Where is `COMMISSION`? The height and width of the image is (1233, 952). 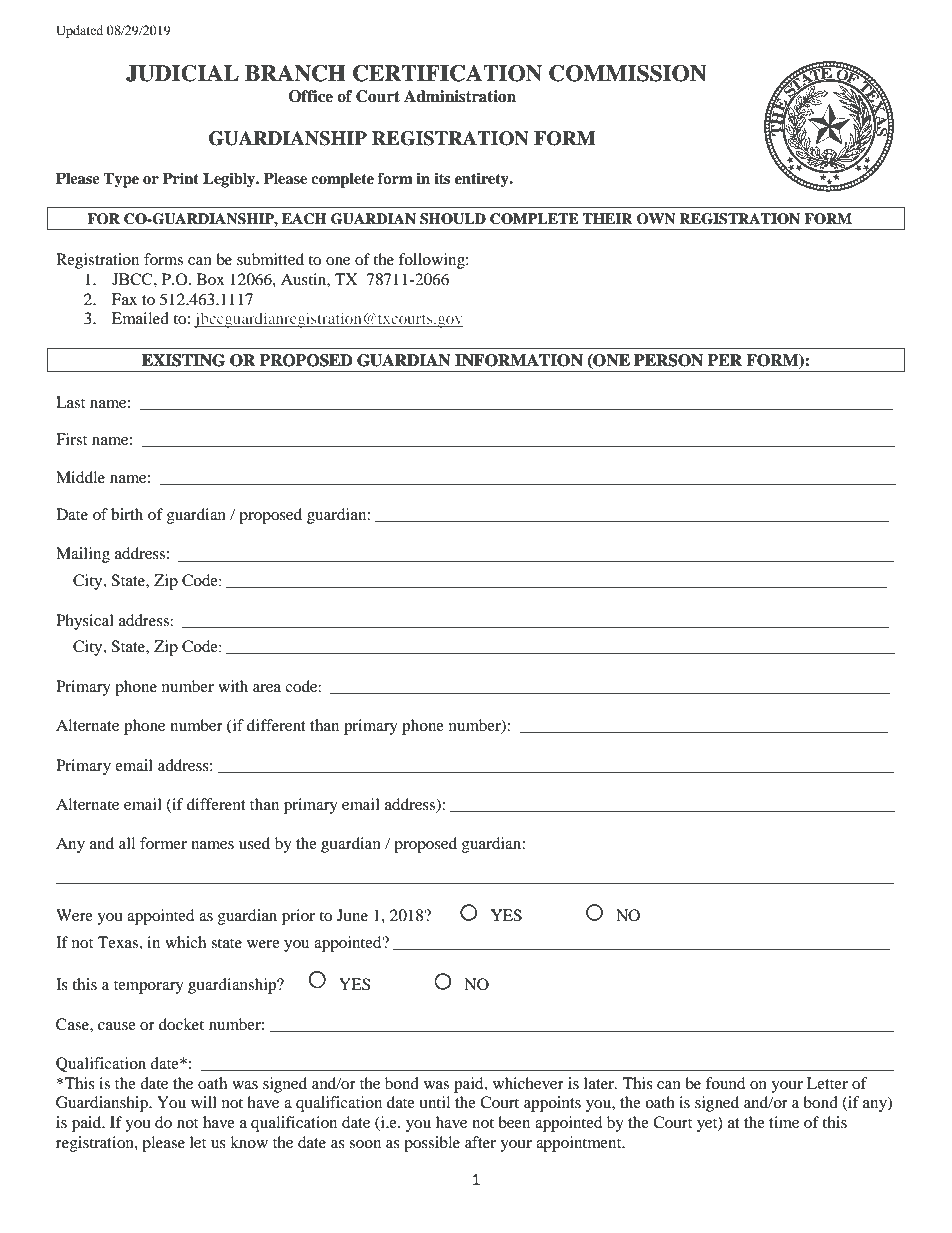 COMMISSION is located at coordinates (628, 73).
